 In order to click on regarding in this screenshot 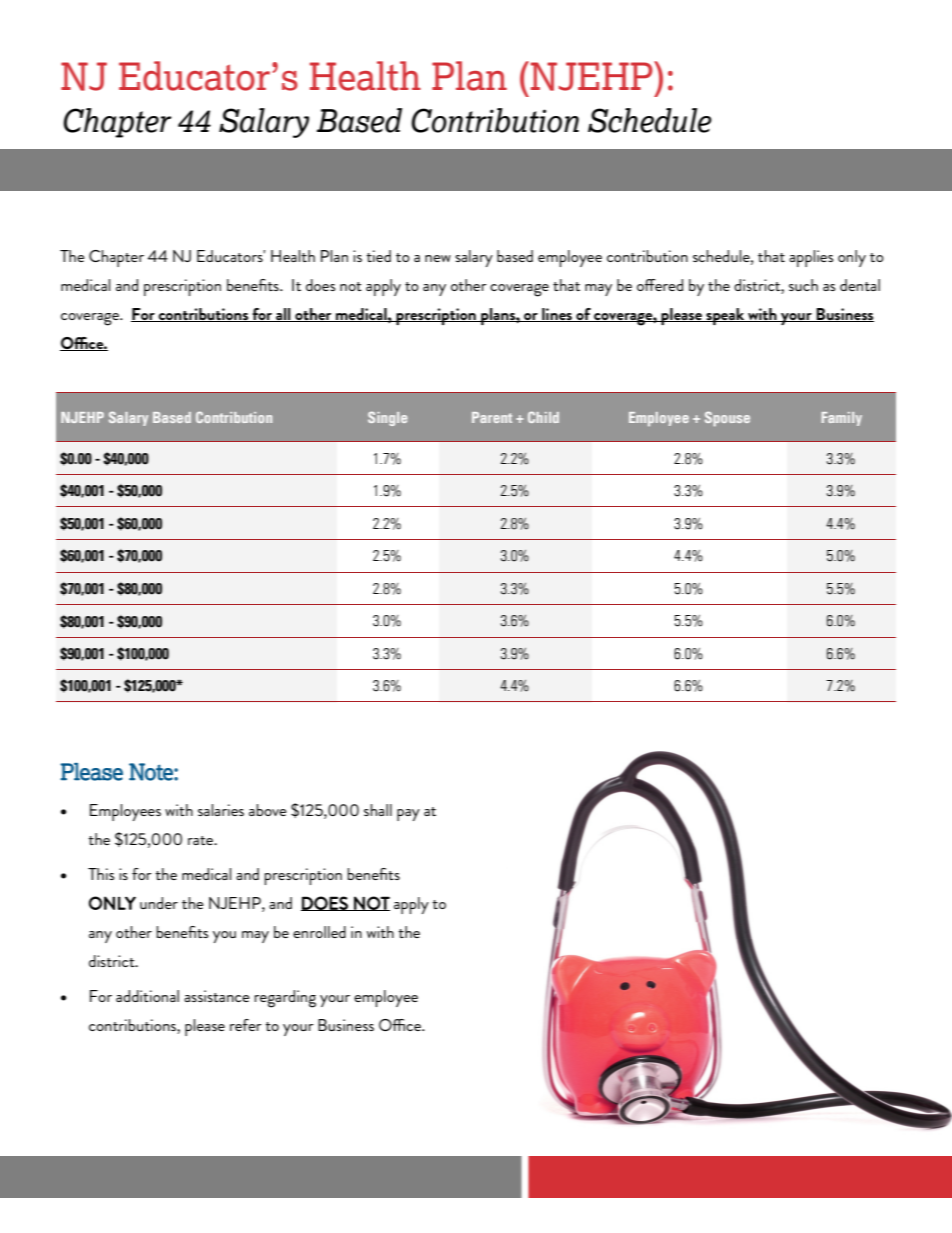, I will do `click(285, 999)`.
